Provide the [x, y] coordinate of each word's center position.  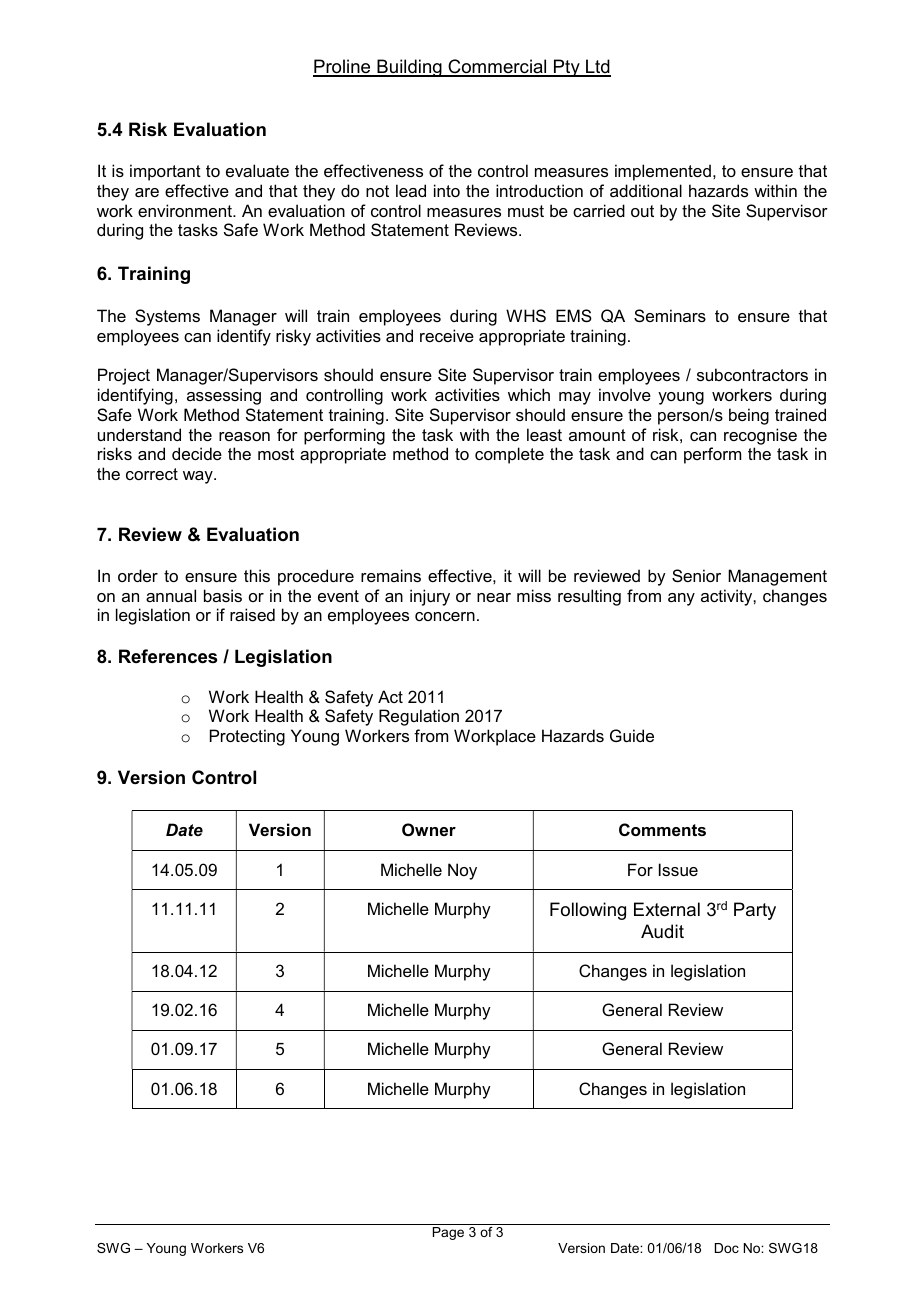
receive [447, 335]
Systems [167, 317]
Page [448, 1233]
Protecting [247, 737]
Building [409, 68]
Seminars [670, 315]
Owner [429, 829]
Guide [632, 735]
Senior [696, 575]
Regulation [419, 717]
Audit [662, 931]
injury [430, 597]
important [165, 172]
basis [223, 595]
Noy [462, 871]
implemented [663, 172]
